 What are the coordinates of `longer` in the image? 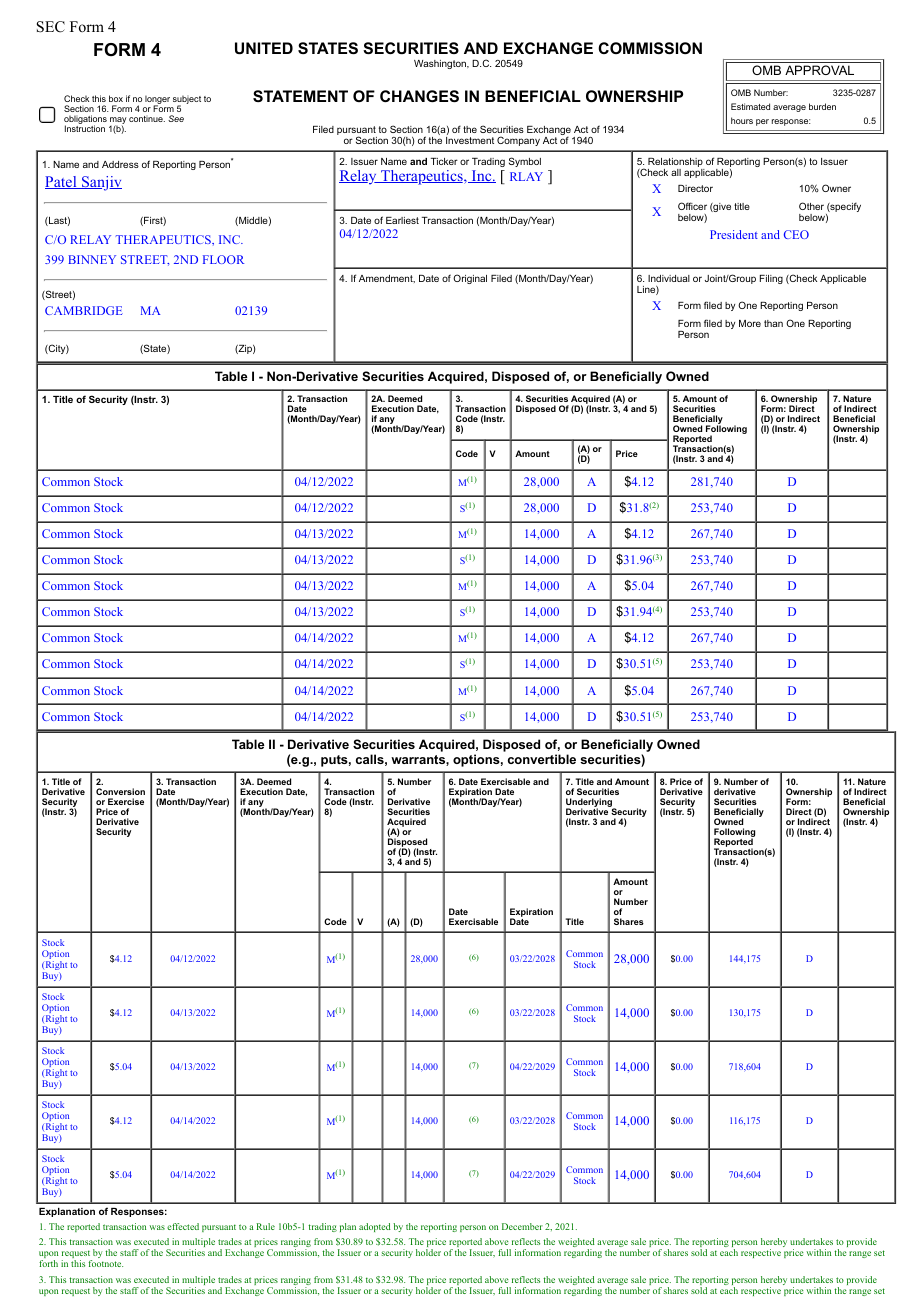 It's located at (157, 101).
